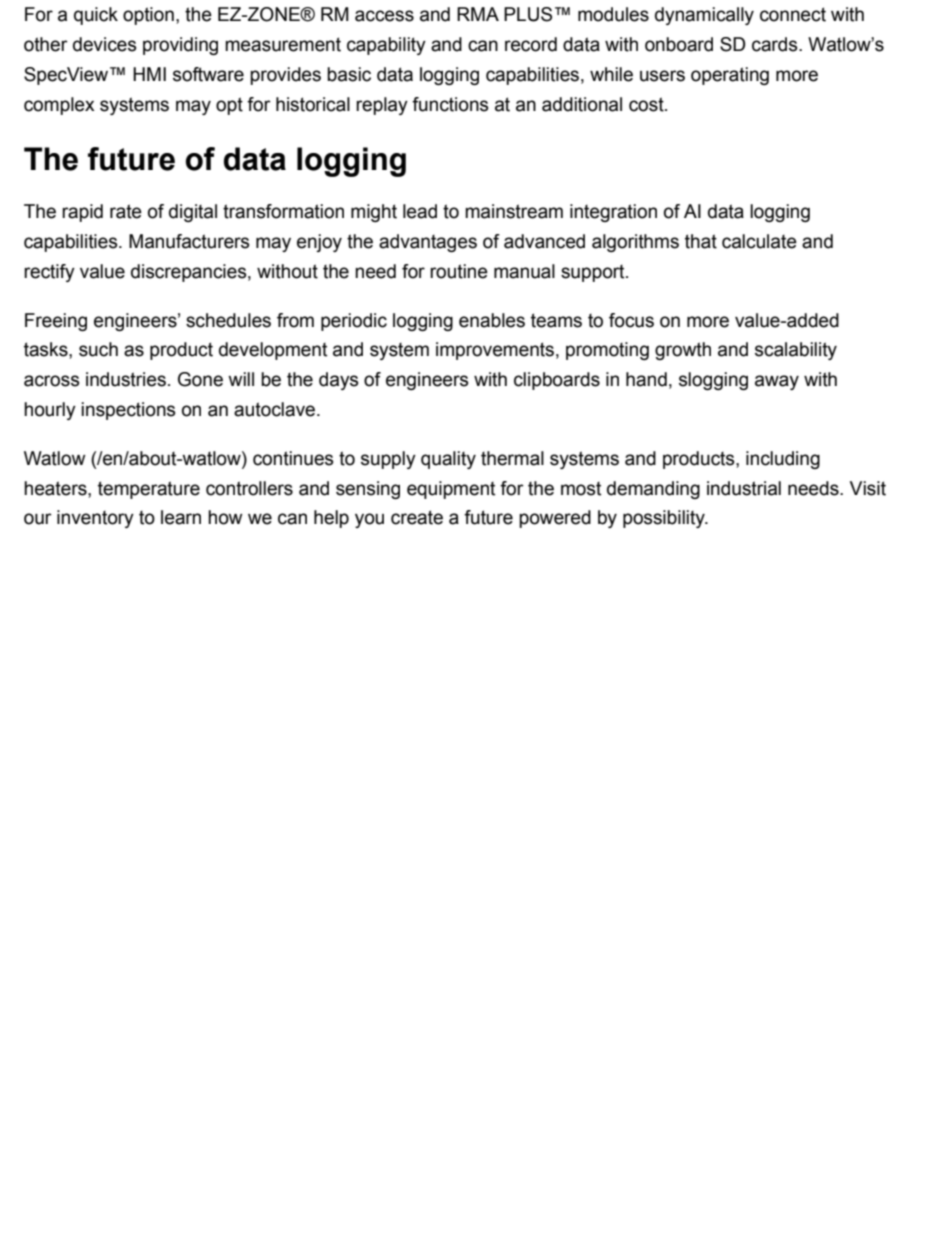 The width and height of the document is (952, 1233). Describe the element at coordinates (59, 106) in the document. I see `complex` at that location.
